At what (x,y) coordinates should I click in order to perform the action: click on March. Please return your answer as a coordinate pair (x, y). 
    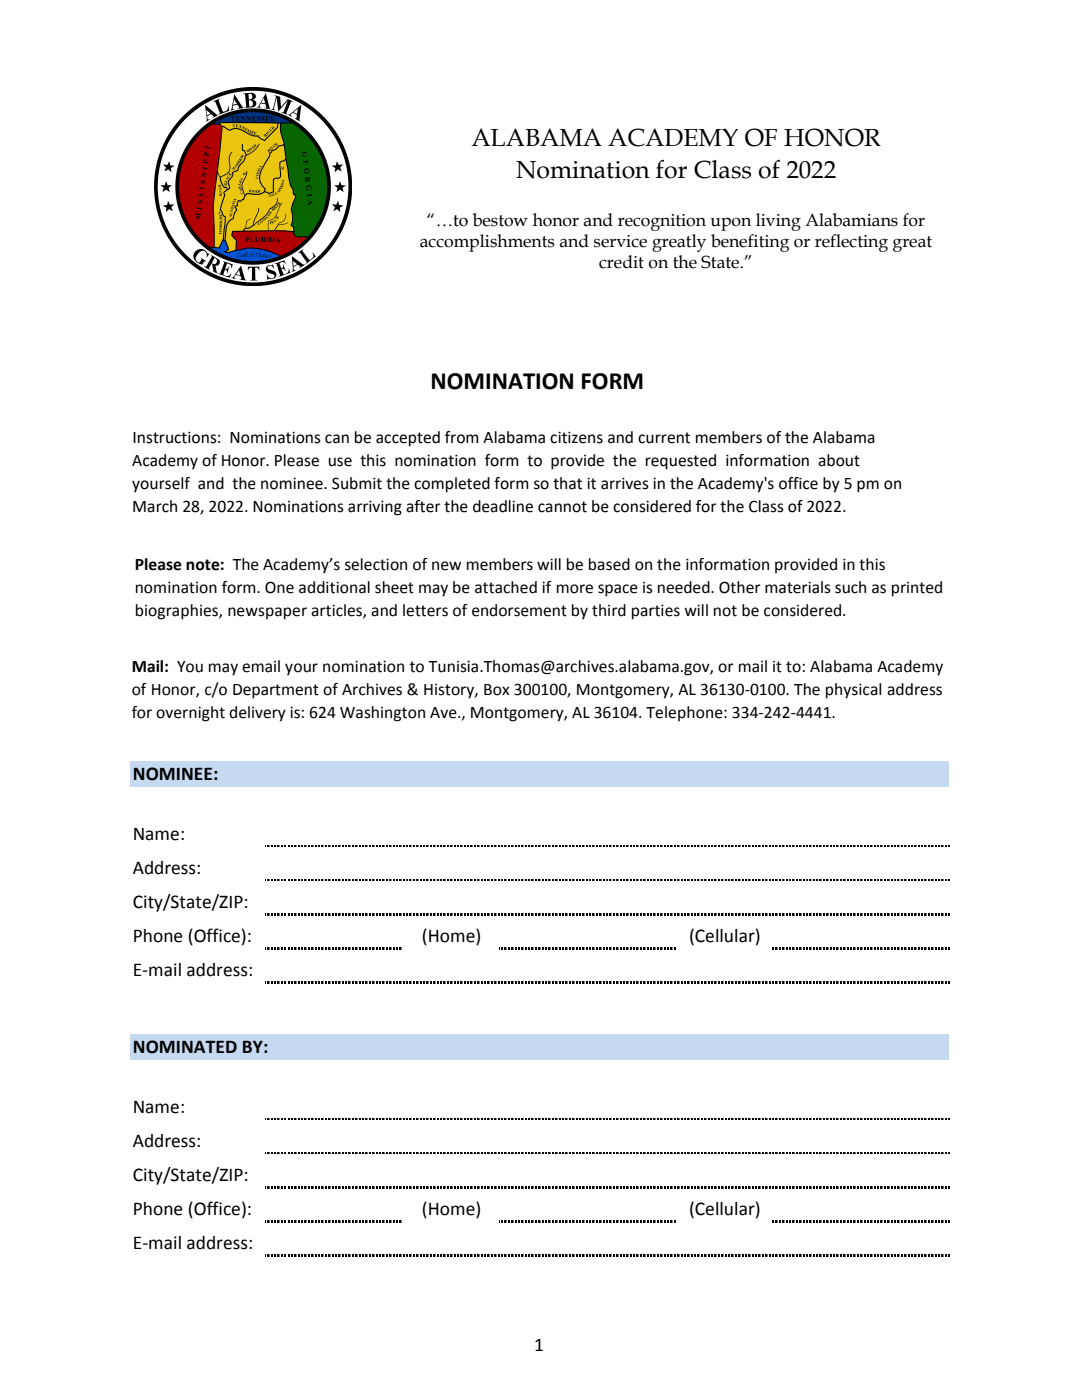
    Looking at the image, I should click on (155, 506).
